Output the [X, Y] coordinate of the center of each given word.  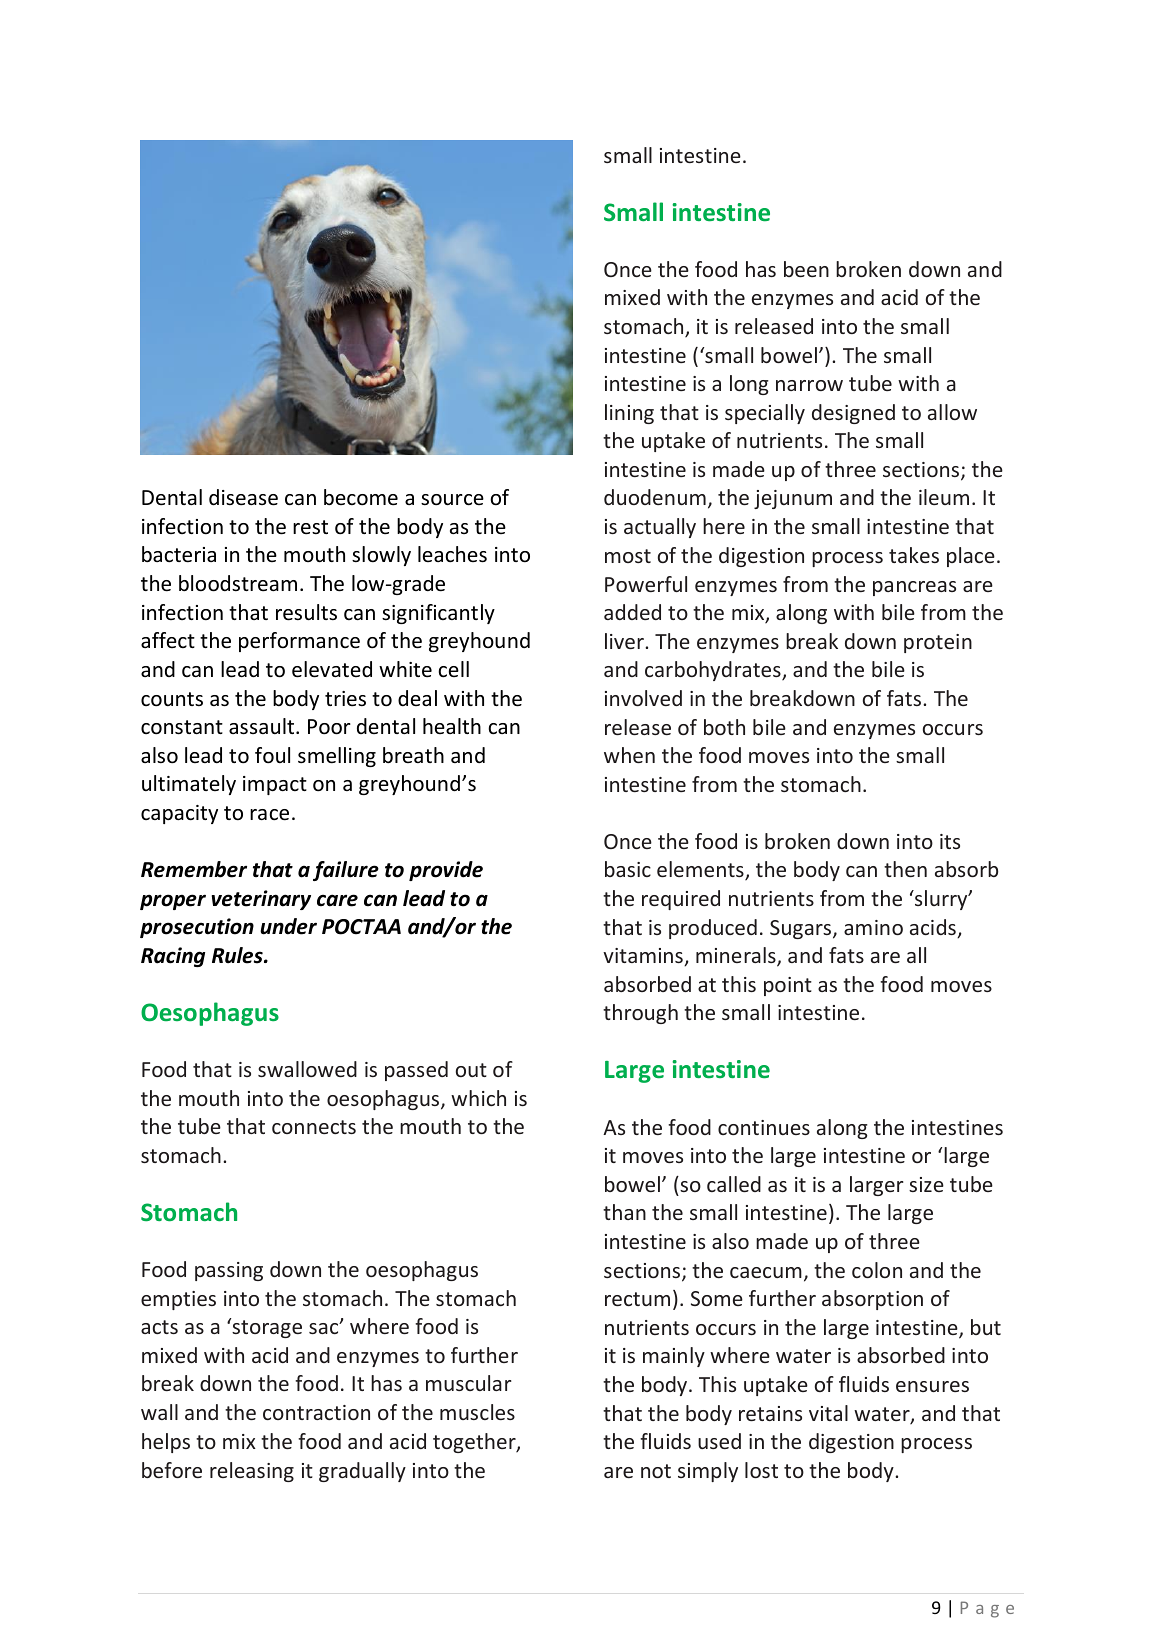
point [788, 986]
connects [314, 1127]
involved [643, 698]
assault [263, 726]
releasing [252, 1472]
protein [938, 643]
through [640, 1014]
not [656, 1471]
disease [243, 497]
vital [828, 1413]
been [806, 269]
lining [629, 414]
